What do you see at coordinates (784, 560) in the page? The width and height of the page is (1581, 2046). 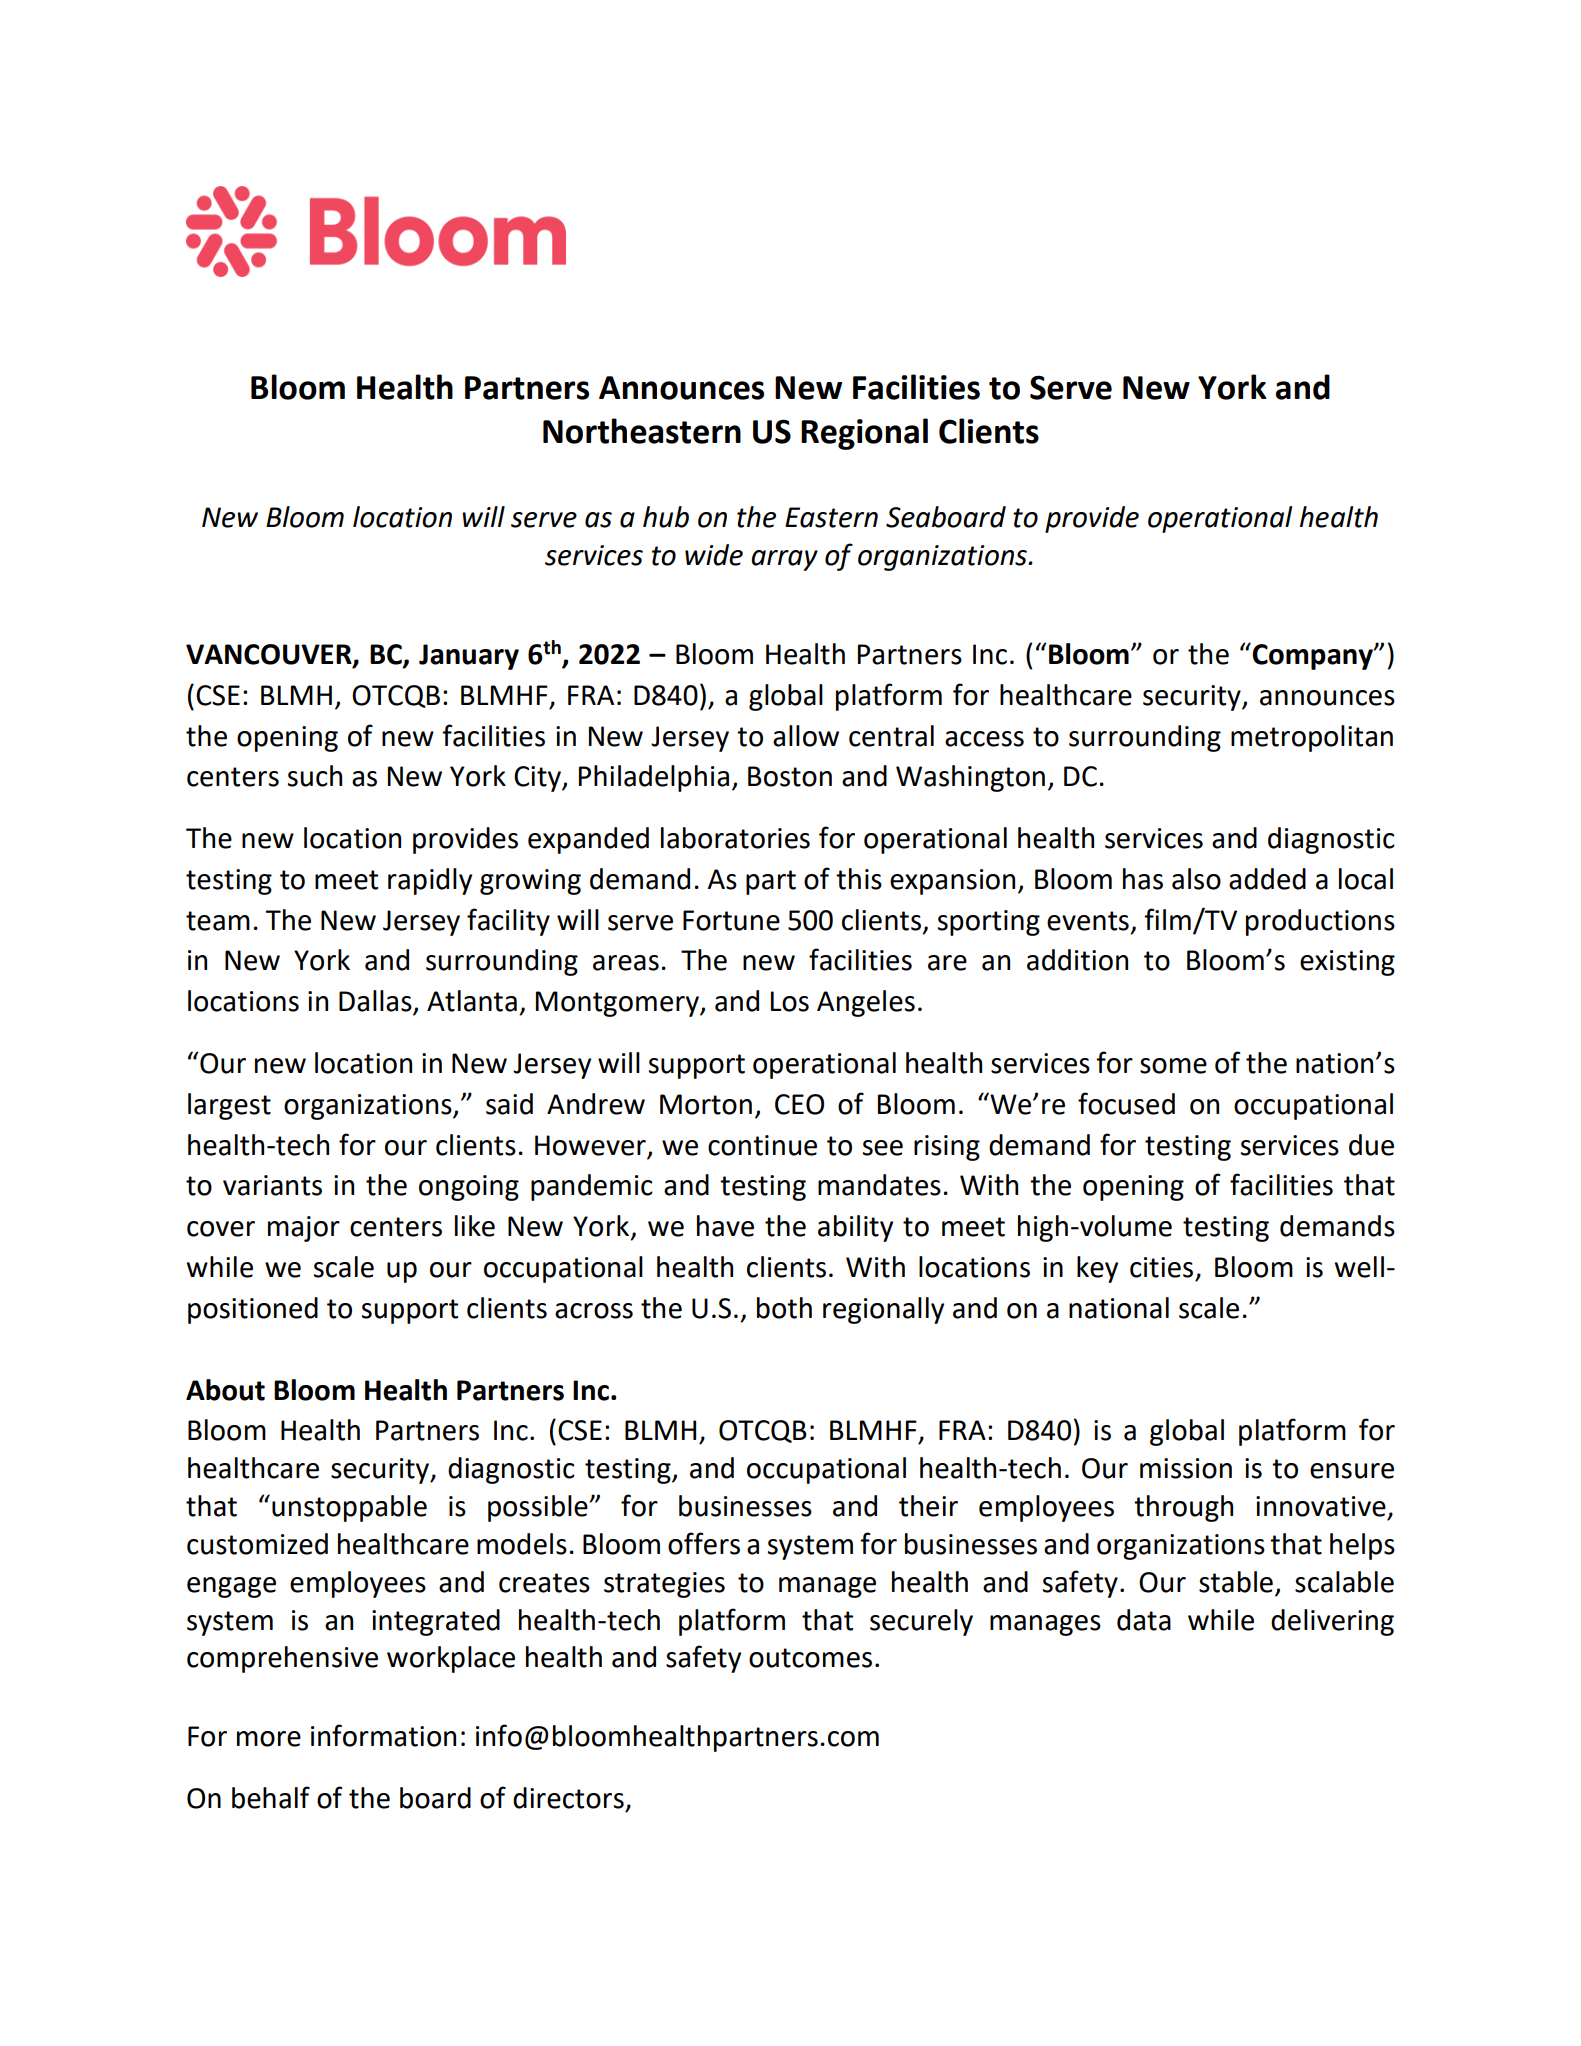 I see `array` at bounding box center [784, 560].
